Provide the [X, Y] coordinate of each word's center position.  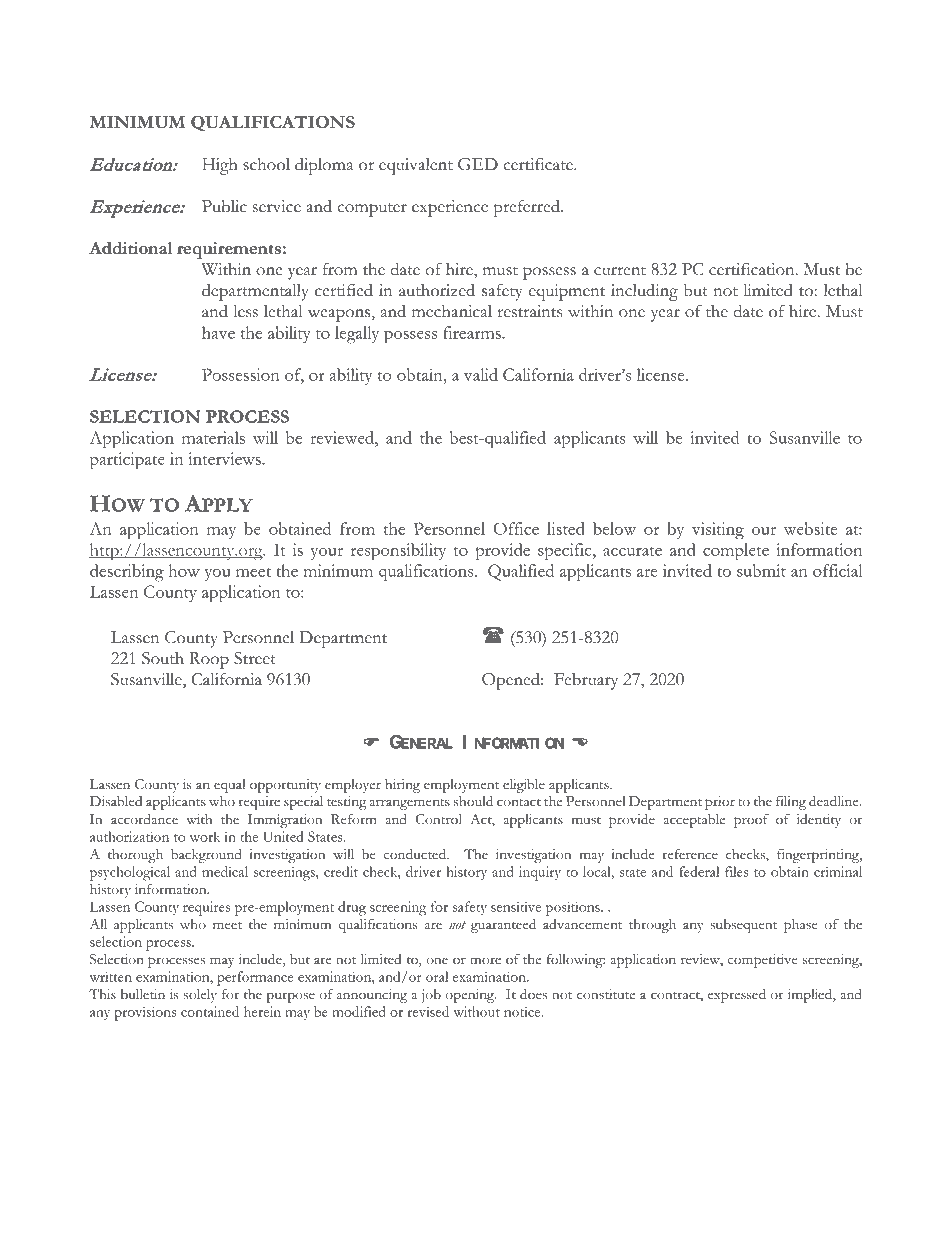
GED [478, 164]
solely [200, 996]
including [644, 292]
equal [229, 786]
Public [224, 206]
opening [471, 996]
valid [481, 374]
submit [761, 570]
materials [213, 437]
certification [753, 269]
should [473, 801]
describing [127, 573]
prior [720, 803]
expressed [737, 996]
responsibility [398, 552]
